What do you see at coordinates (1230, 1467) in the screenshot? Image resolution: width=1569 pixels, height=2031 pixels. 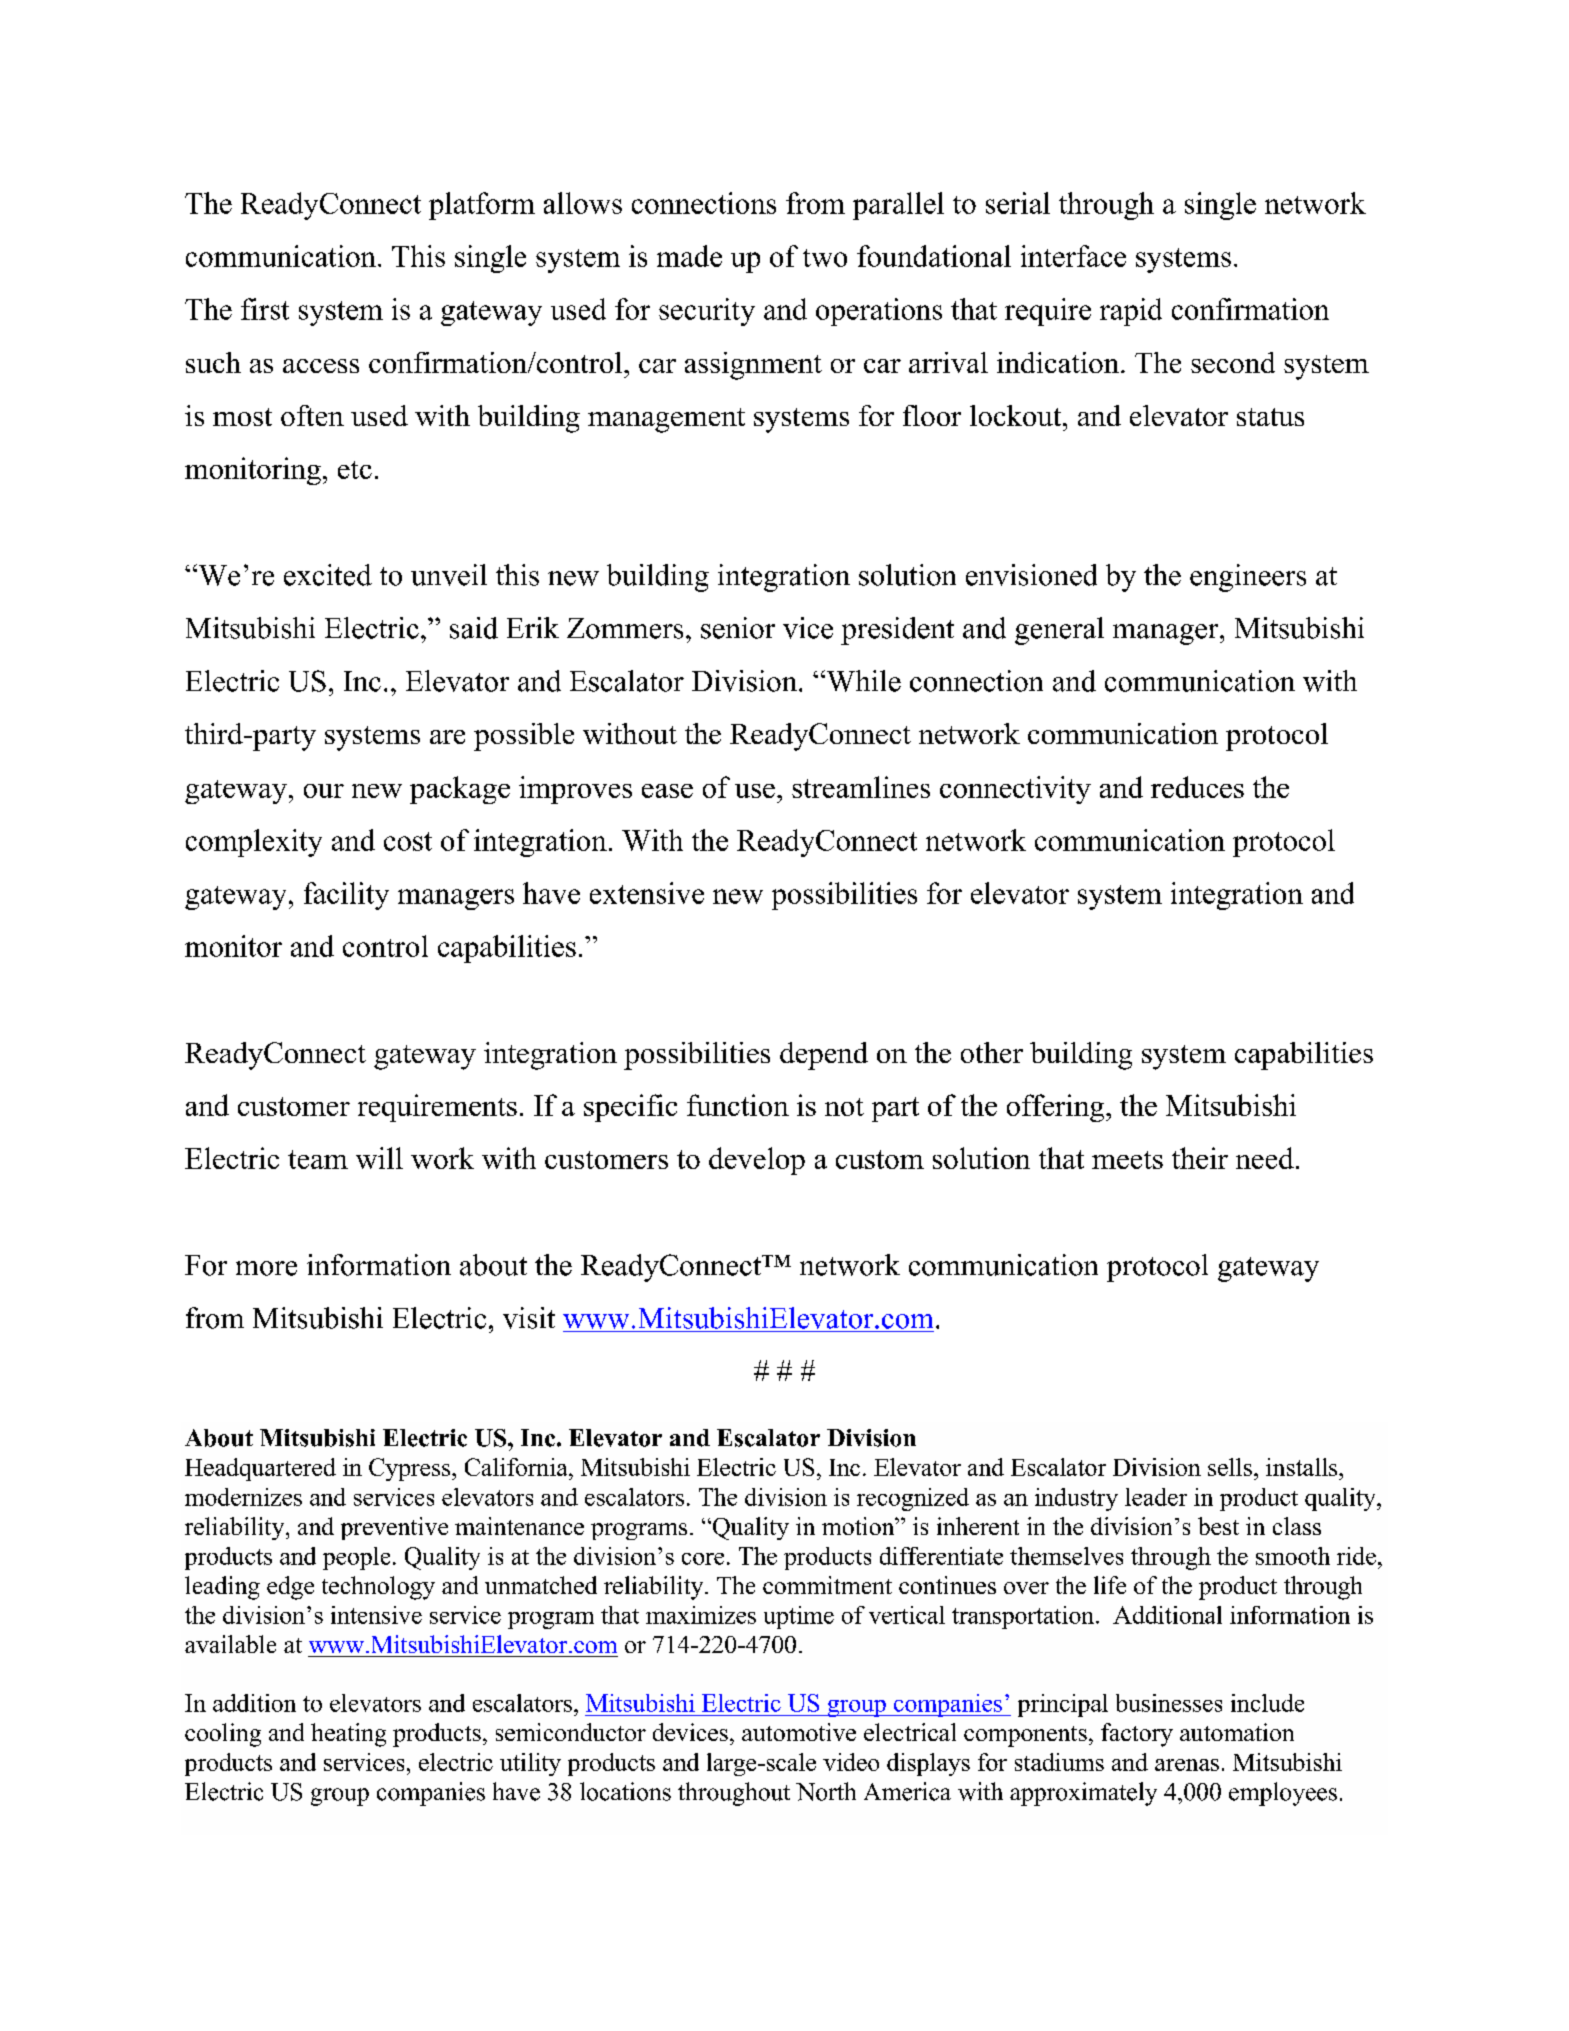 I see `sells` at bounding box center [1230, 1467].
